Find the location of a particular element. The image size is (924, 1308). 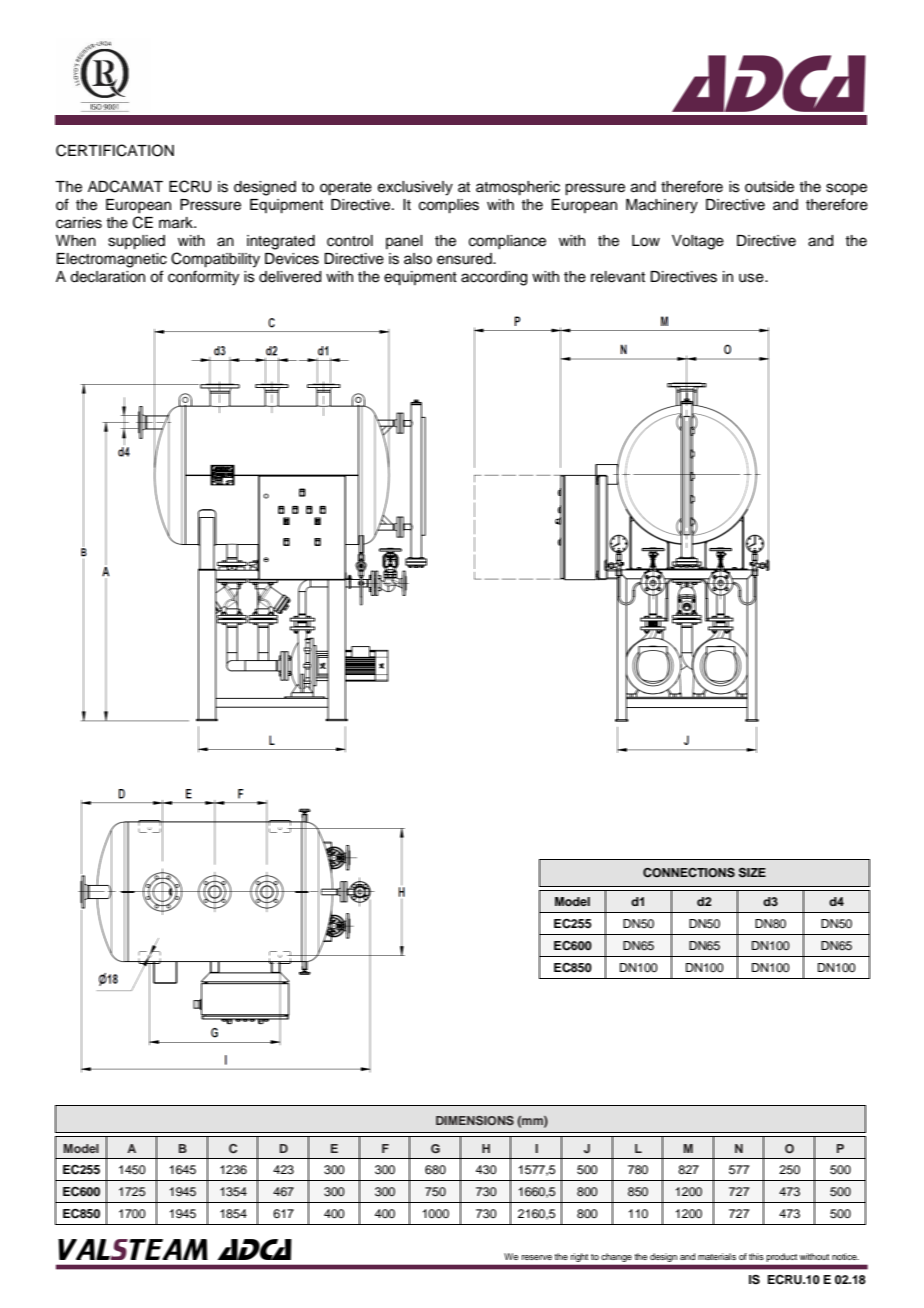

outside is located at coordinates (769, 187).
